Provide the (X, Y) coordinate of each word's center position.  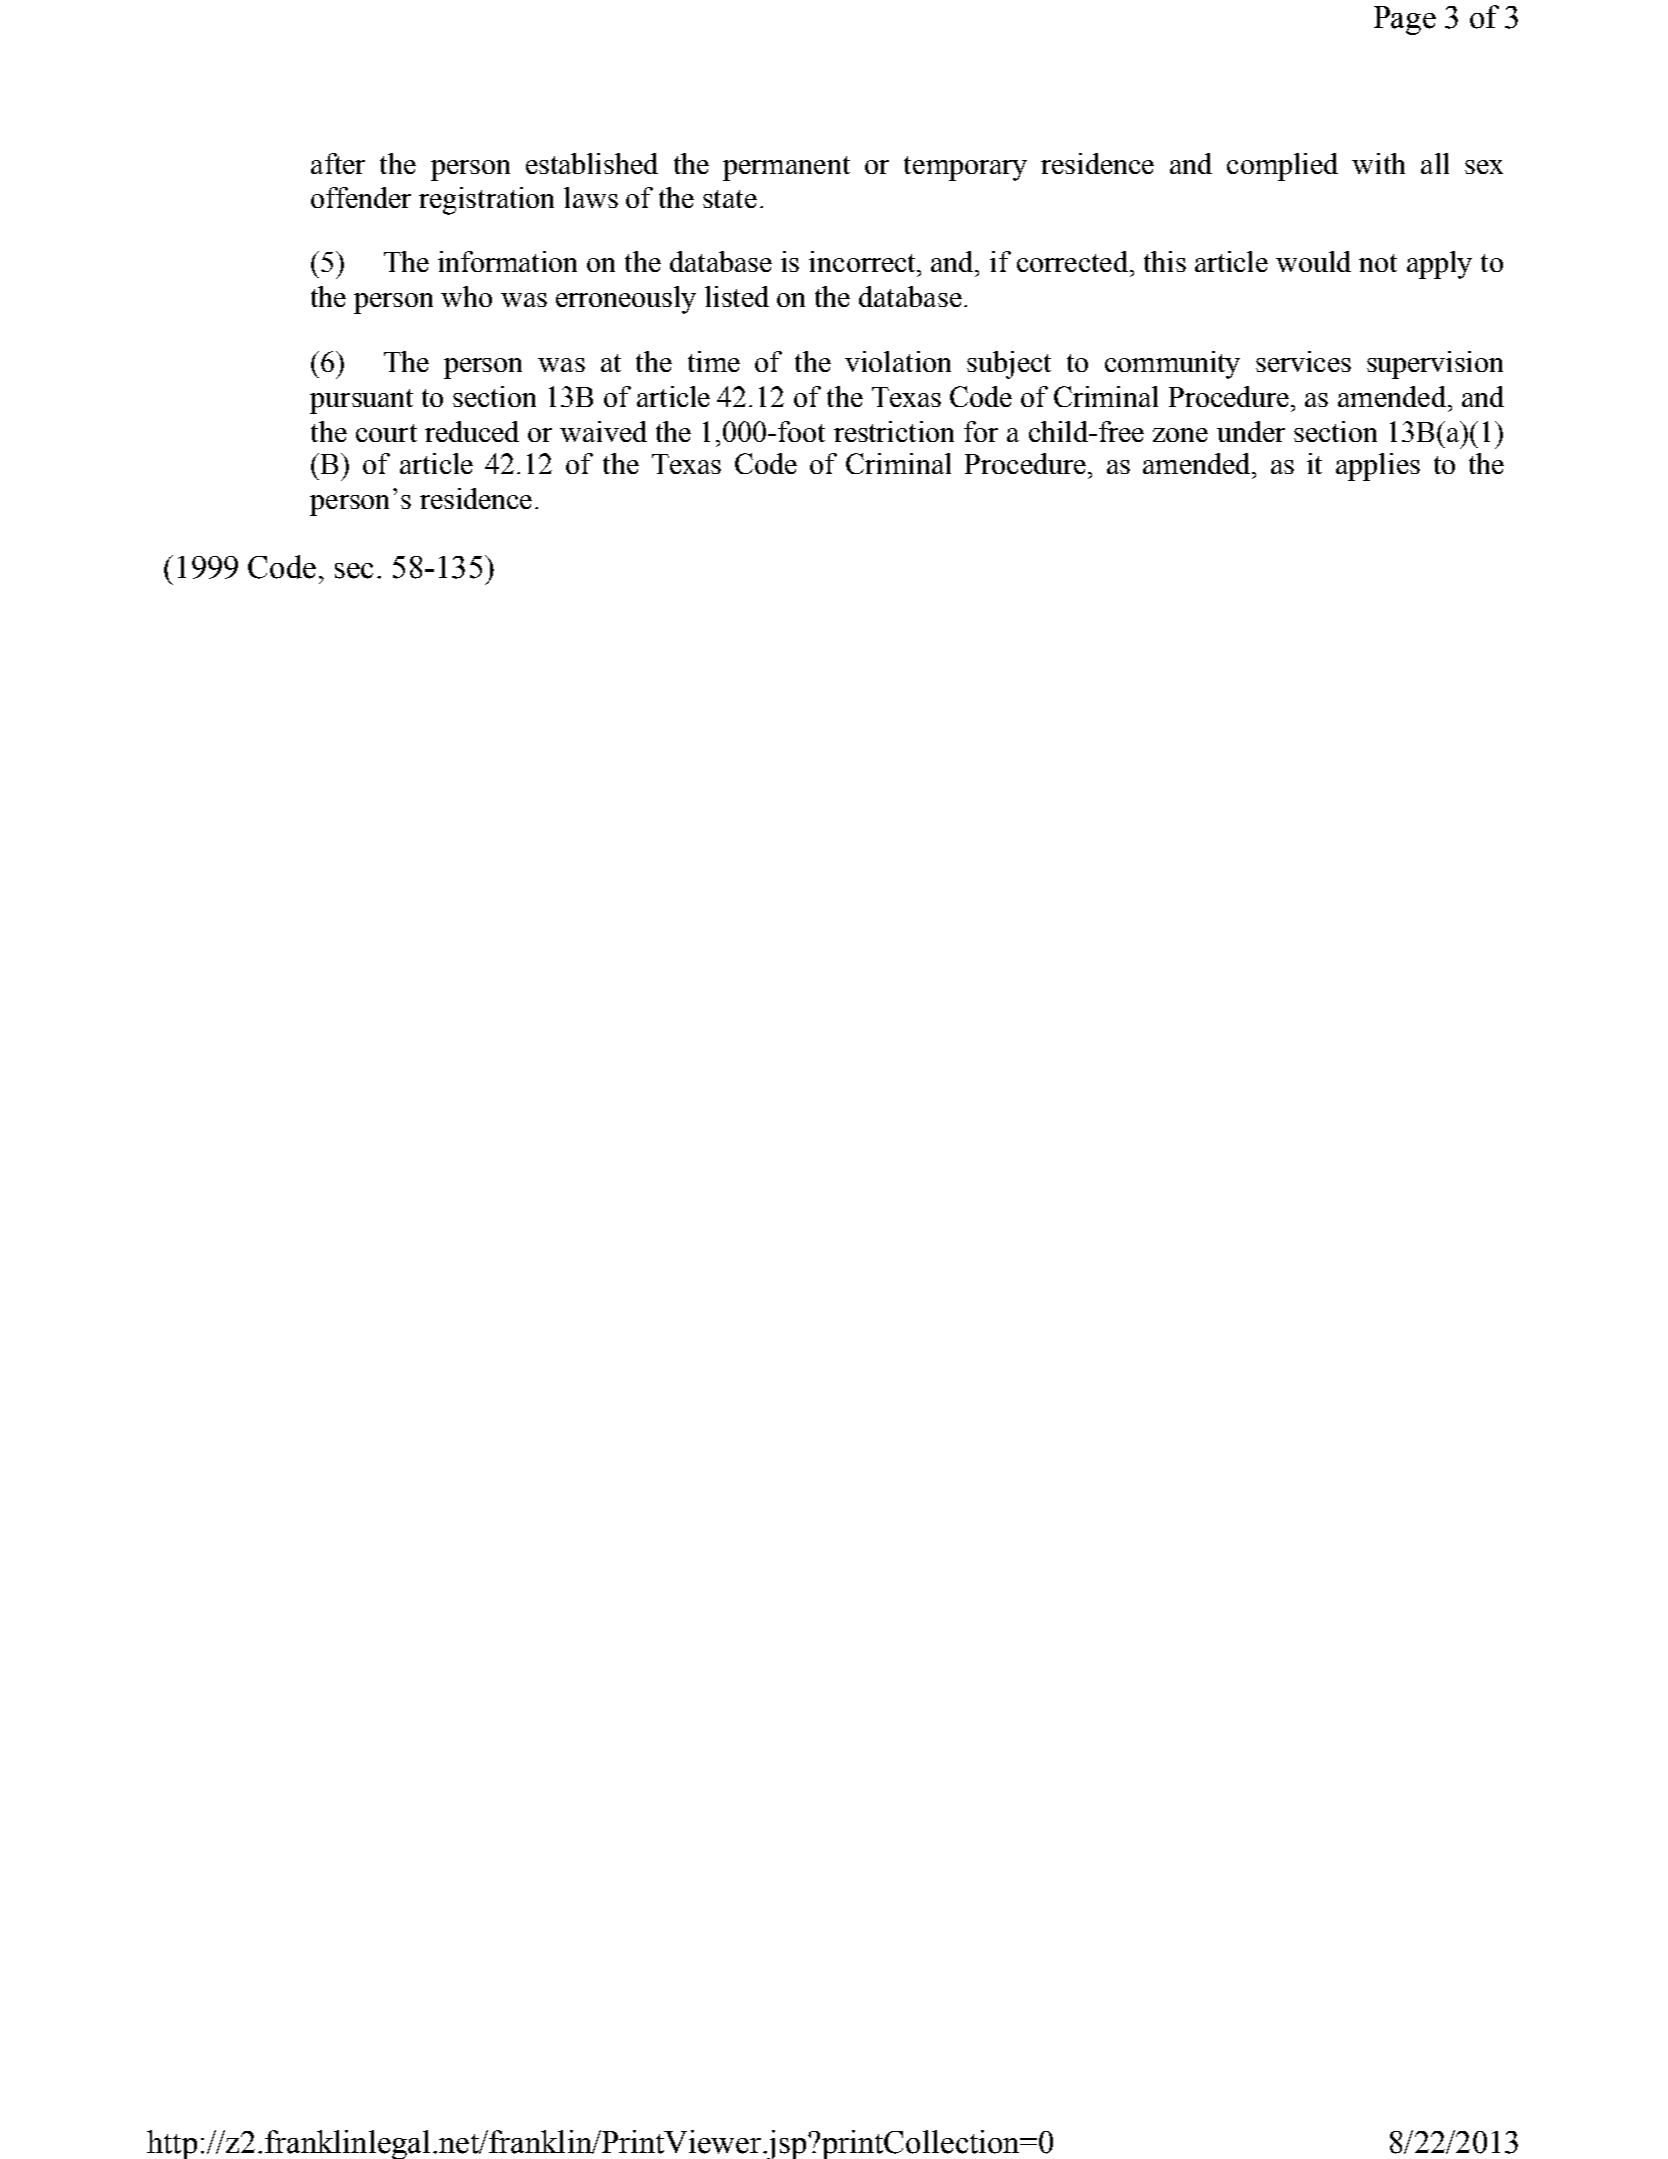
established (592, 163)
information (507, 261)
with (1378, 163)
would (1313, 261)
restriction (894, 431)
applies (1378, 467)
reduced (472, 431)
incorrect (863, 261)
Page (1405, 20)
